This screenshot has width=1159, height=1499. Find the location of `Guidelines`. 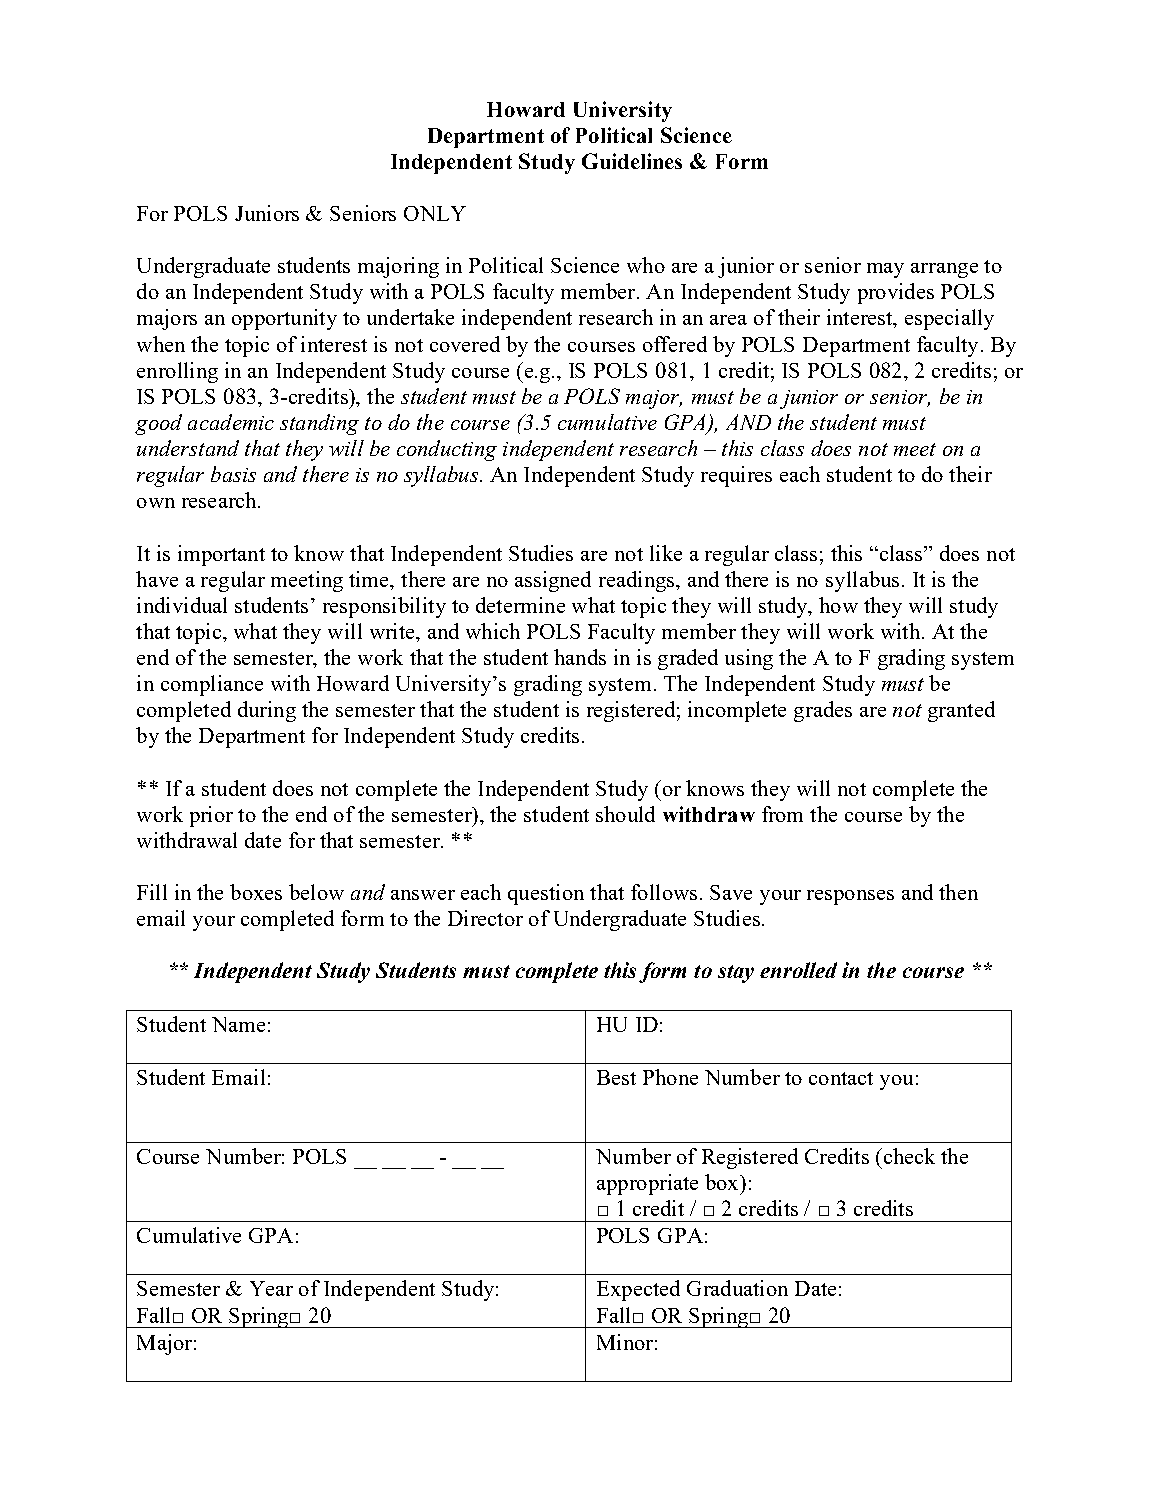

Guidelines is located at coordinates (632, 161).
